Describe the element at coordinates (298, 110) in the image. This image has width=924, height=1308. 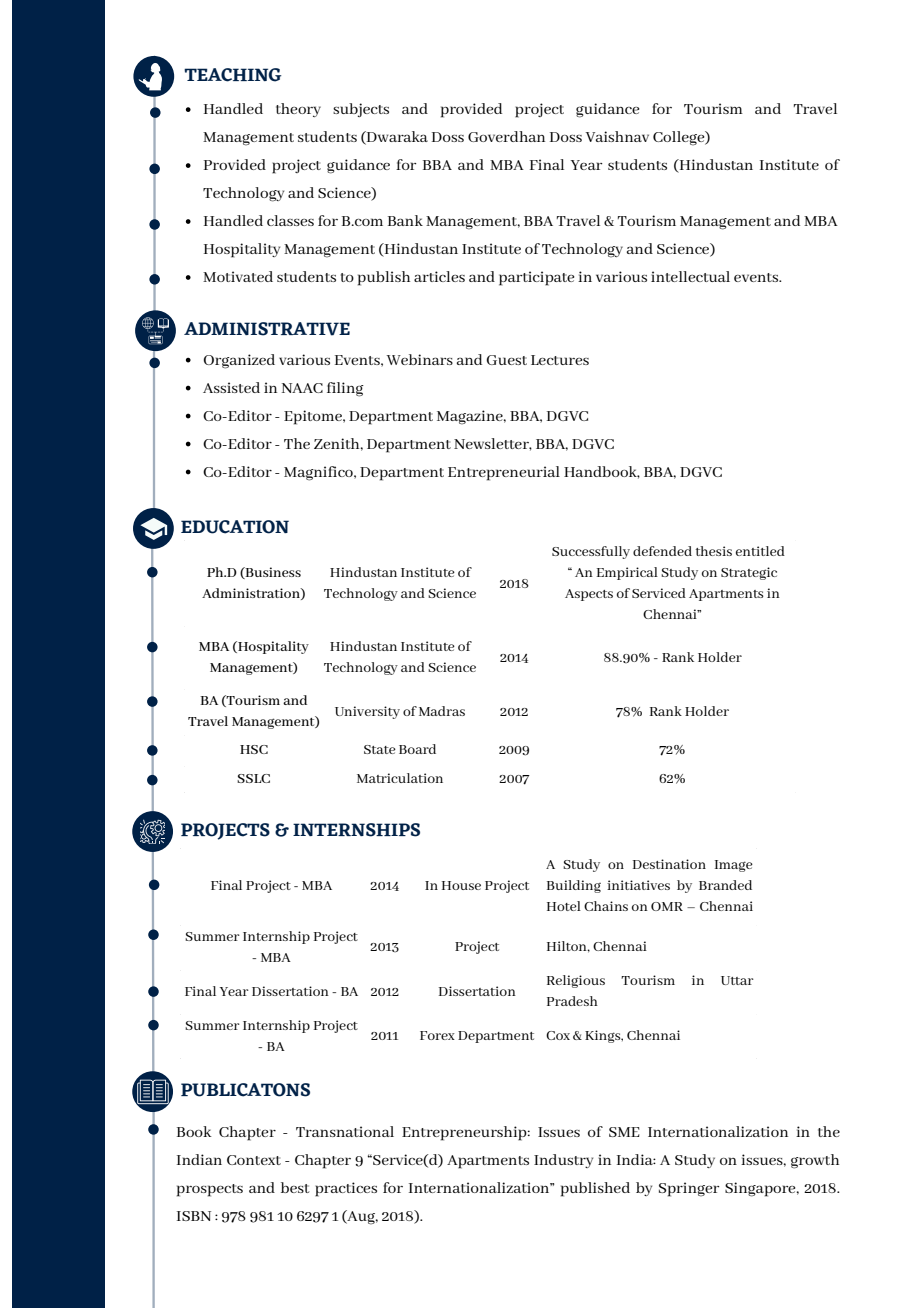
I see `theory` at that location.
